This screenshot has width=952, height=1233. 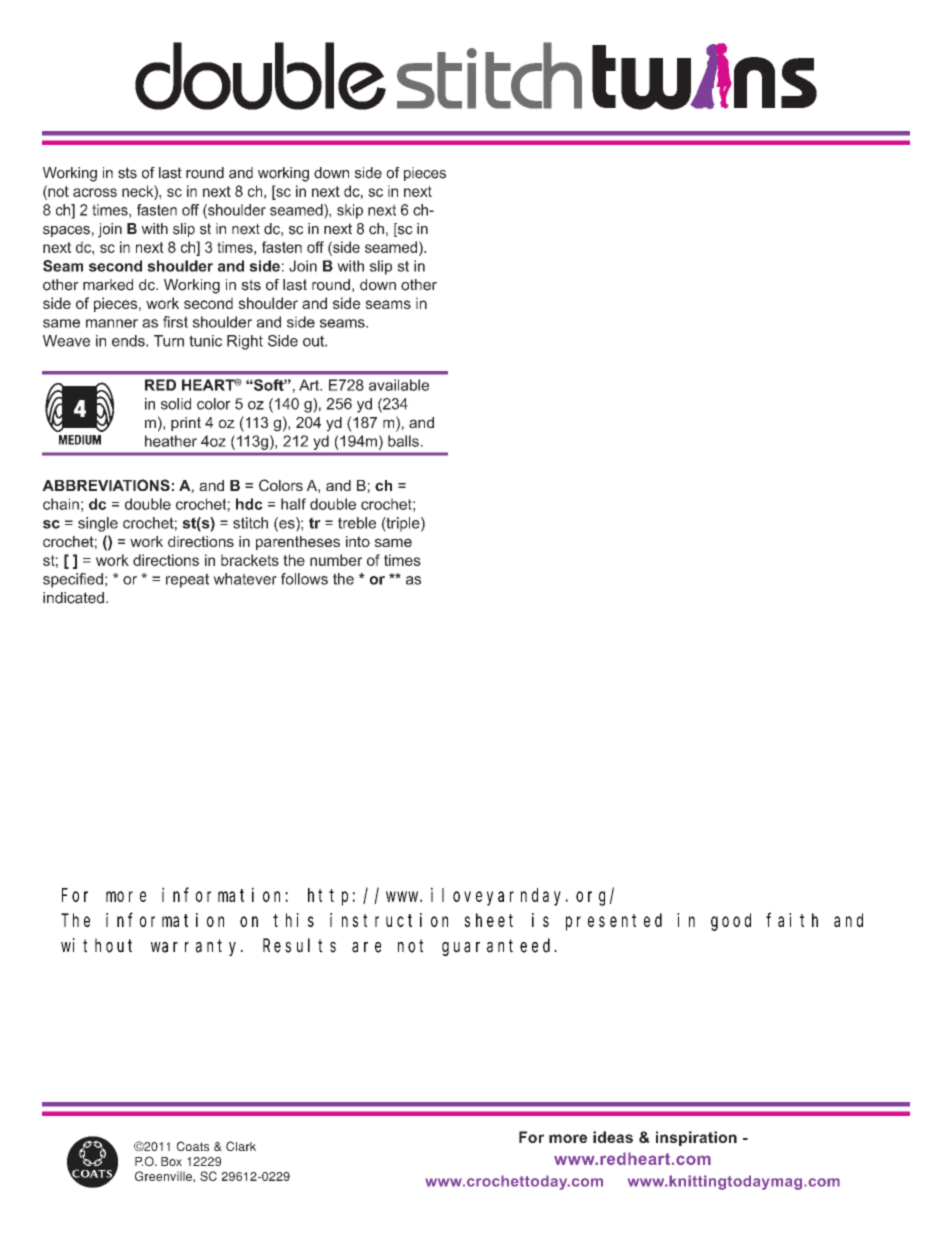 What do you see at coordinates (171, 441) in the screenshot?
I see `heather` at bounding box center [171, 441].
